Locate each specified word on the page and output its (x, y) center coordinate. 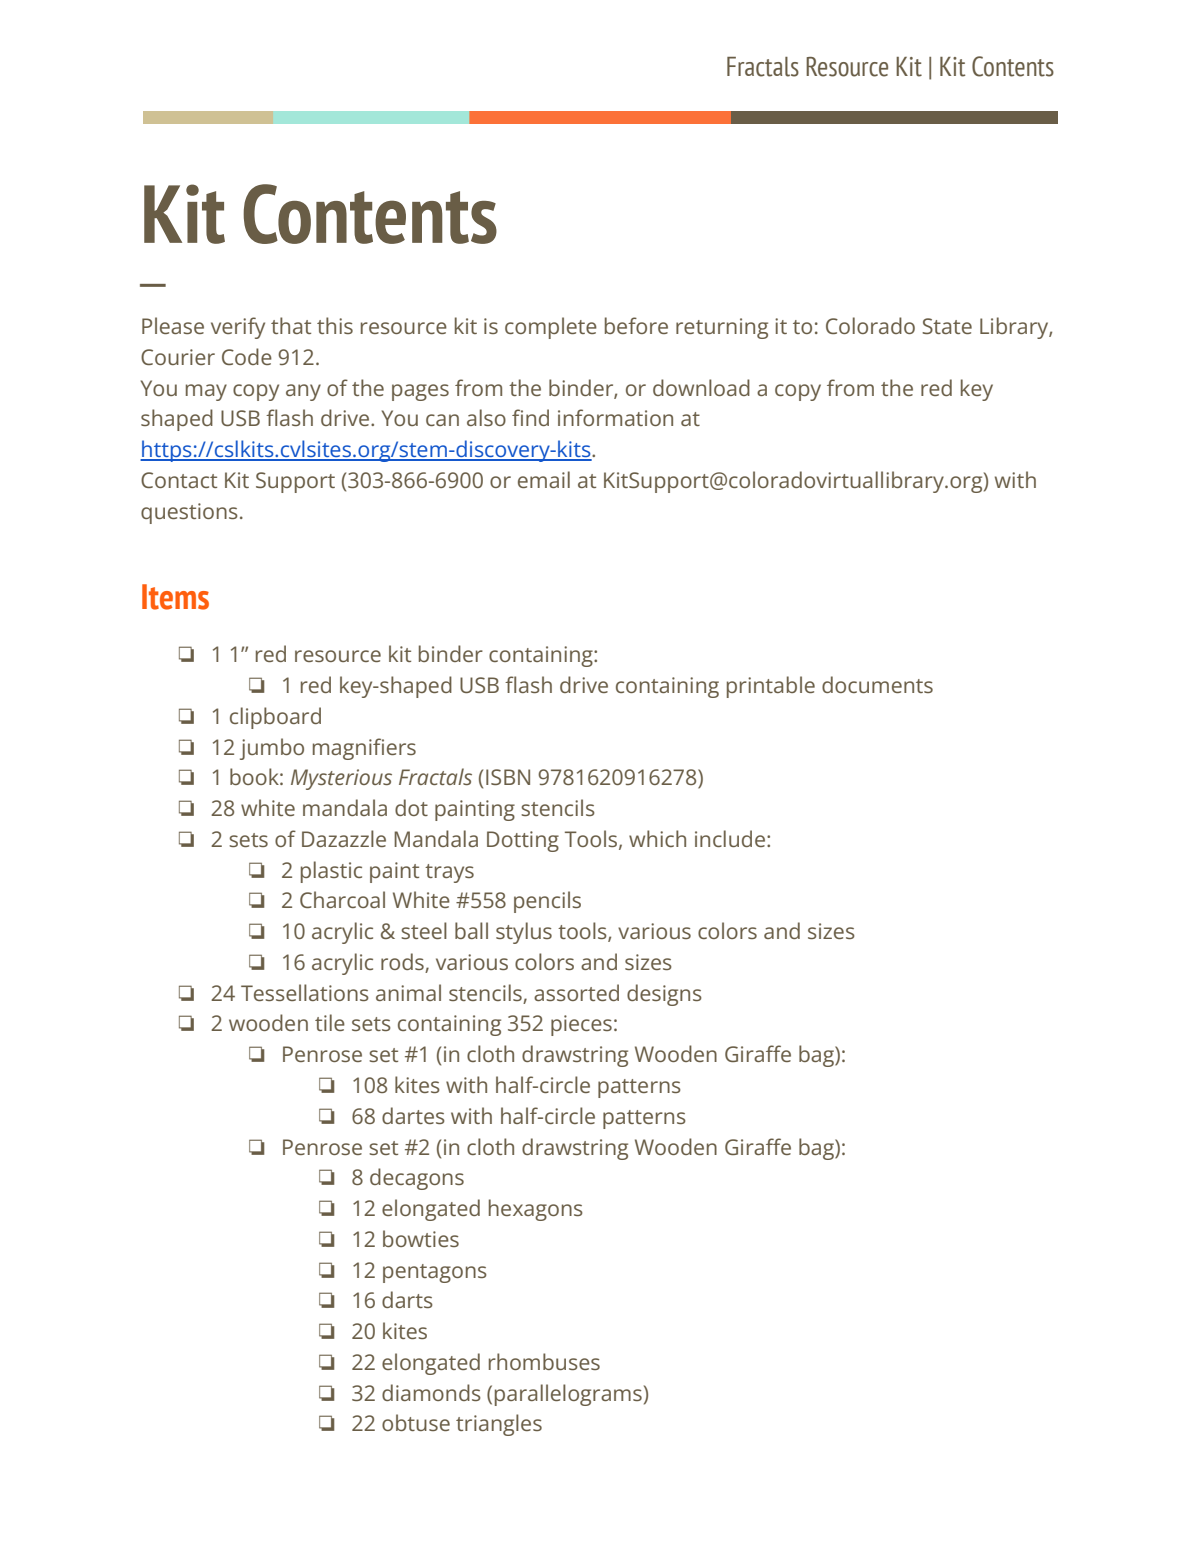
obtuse (416, 1422)
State (947, 326)
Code (247, 356)
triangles (499, 1425)
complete (551, 328)
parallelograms (568, 1395)
